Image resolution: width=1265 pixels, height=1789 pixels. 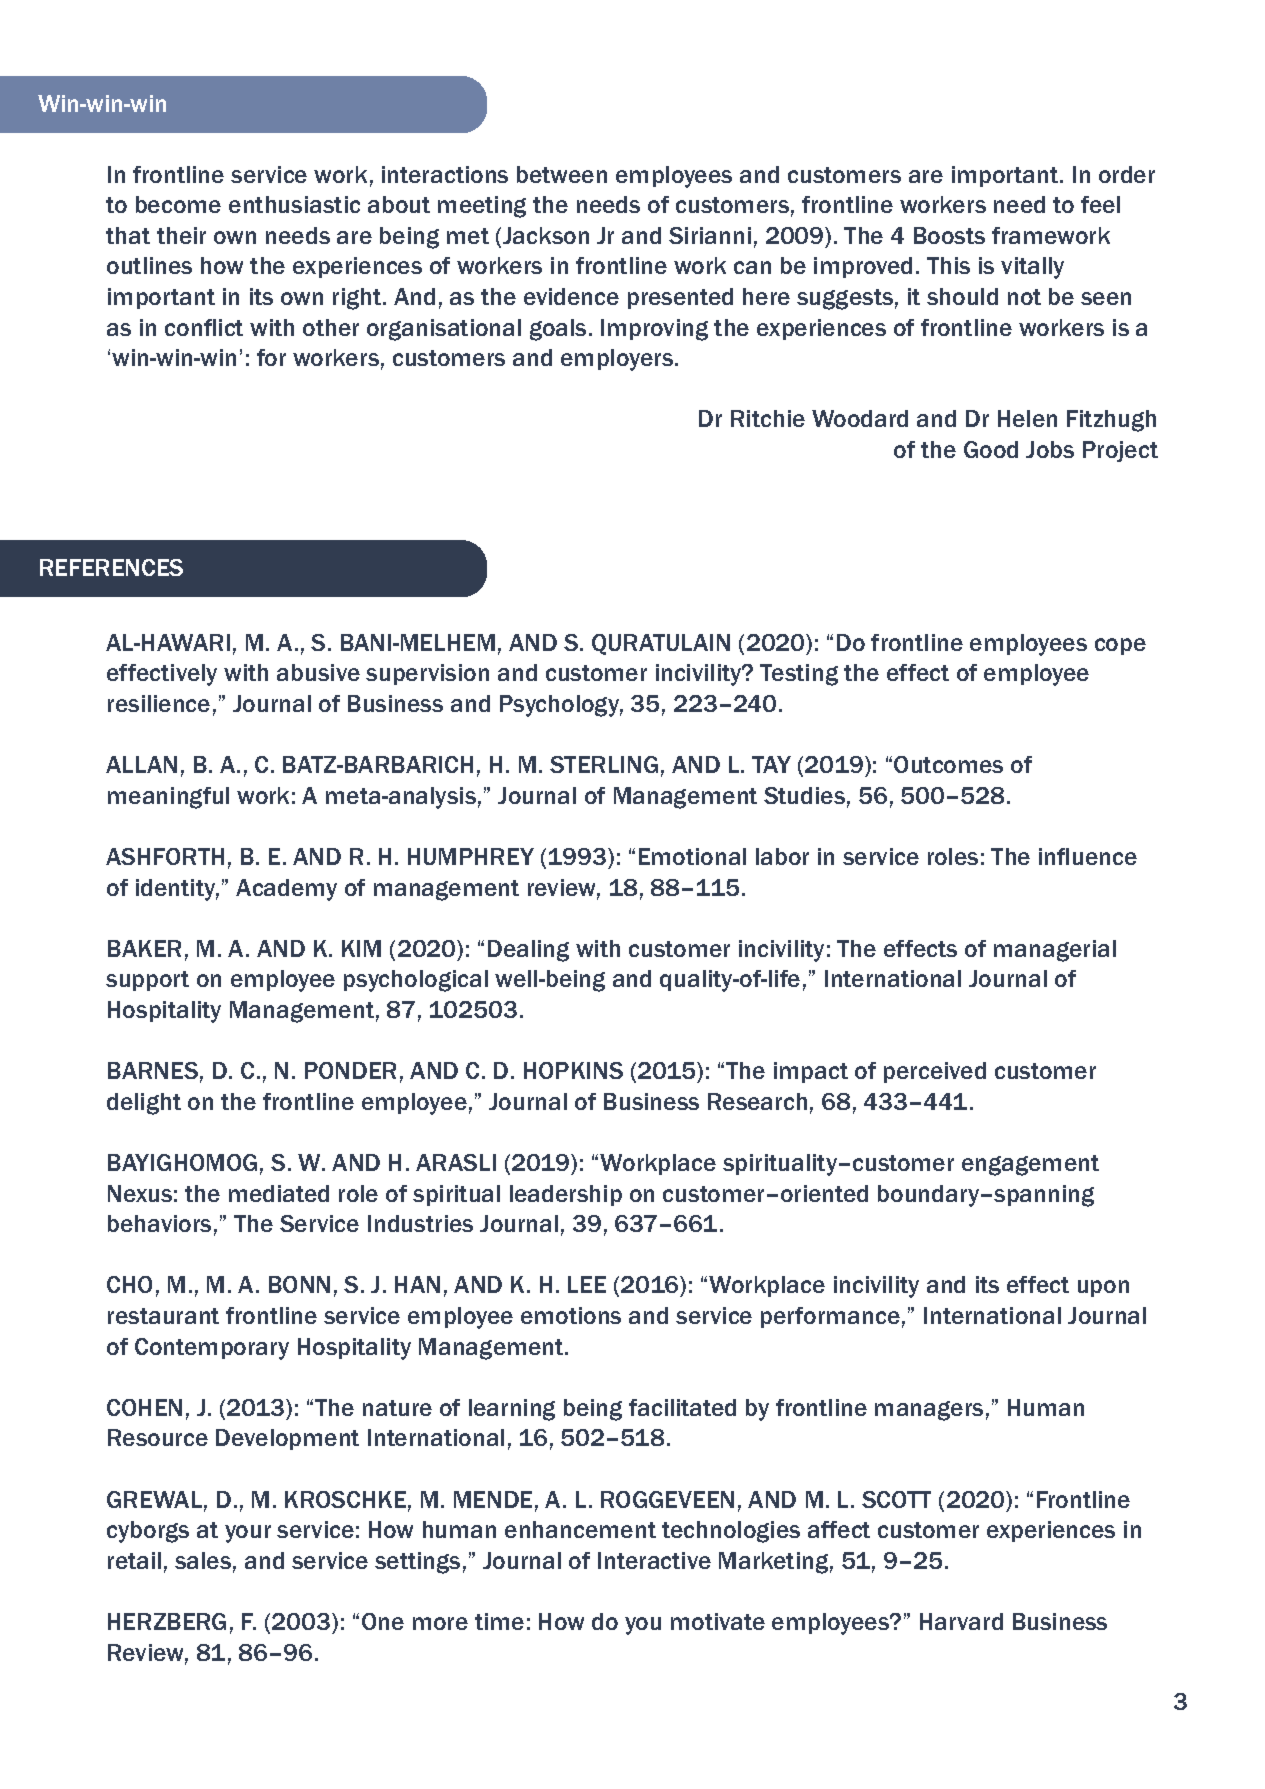 I want to click on their, so click(x=181, y=235).
